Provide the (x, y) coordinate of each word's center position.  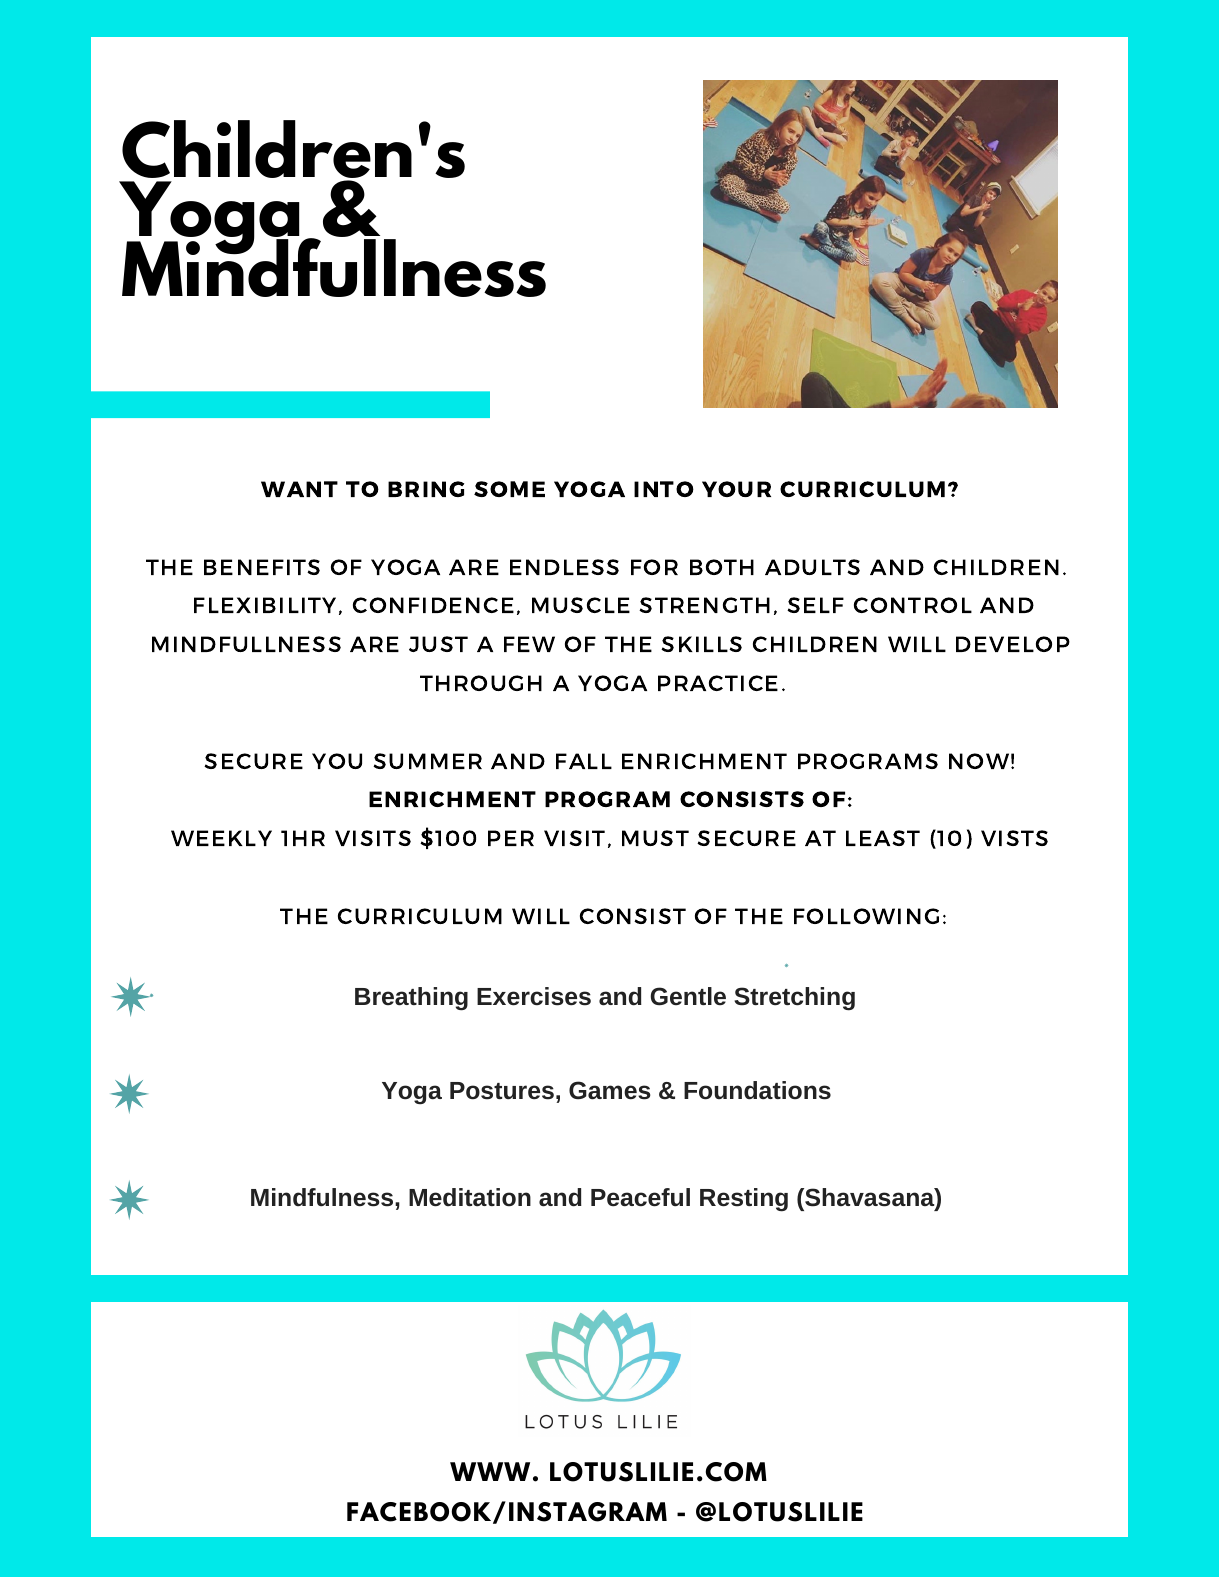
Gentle (688, 996)
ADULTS (812, 567)
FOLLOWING (866, 916)
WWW (490, 1471)
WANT (299, 489)
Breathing (411, 999)
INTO (664, 489)
